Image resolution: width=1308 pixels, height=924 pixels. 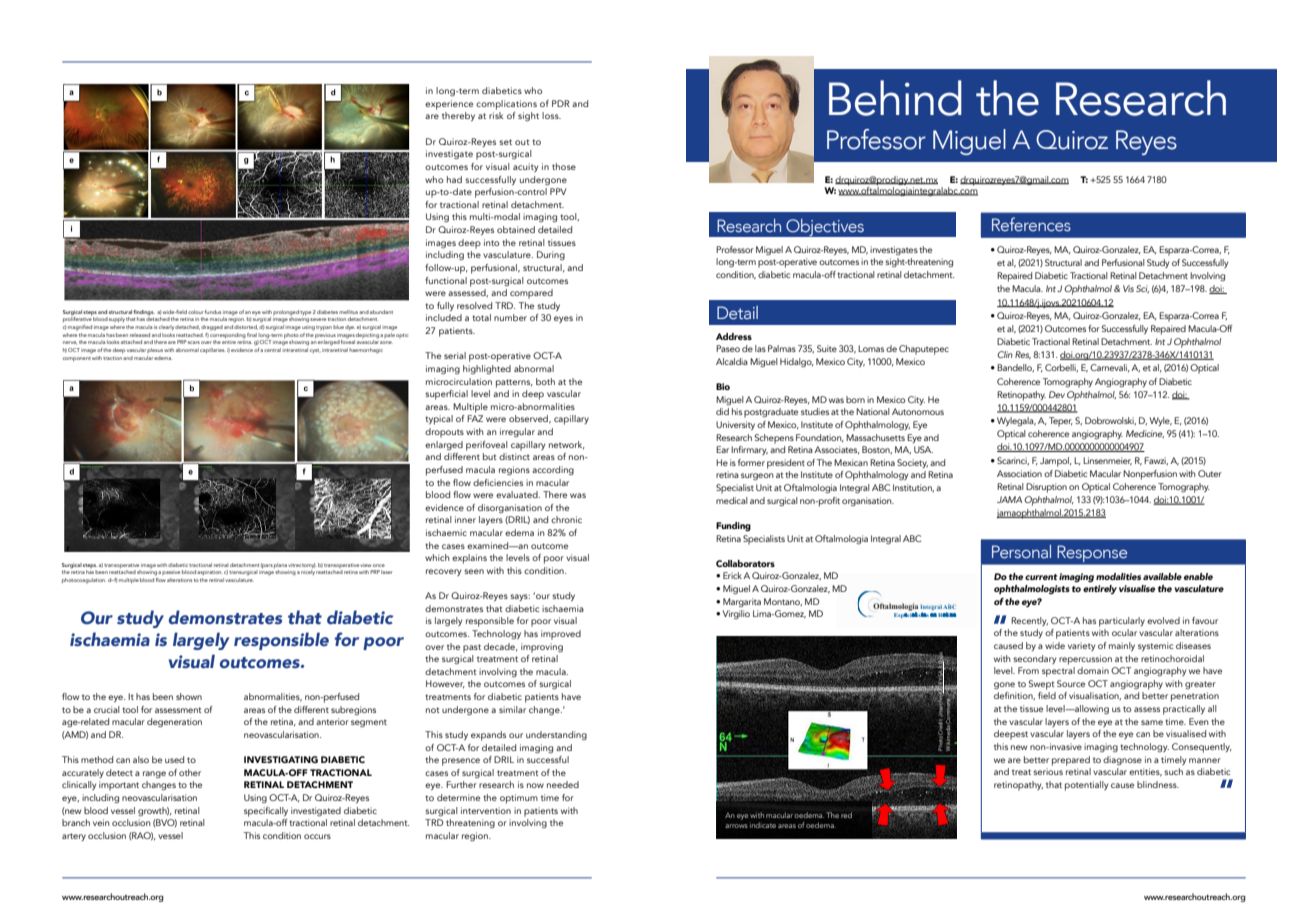 What do you see at coordinates (449, 105) in the screenshot?
I see `experience` at bounding box center [449, 105].
